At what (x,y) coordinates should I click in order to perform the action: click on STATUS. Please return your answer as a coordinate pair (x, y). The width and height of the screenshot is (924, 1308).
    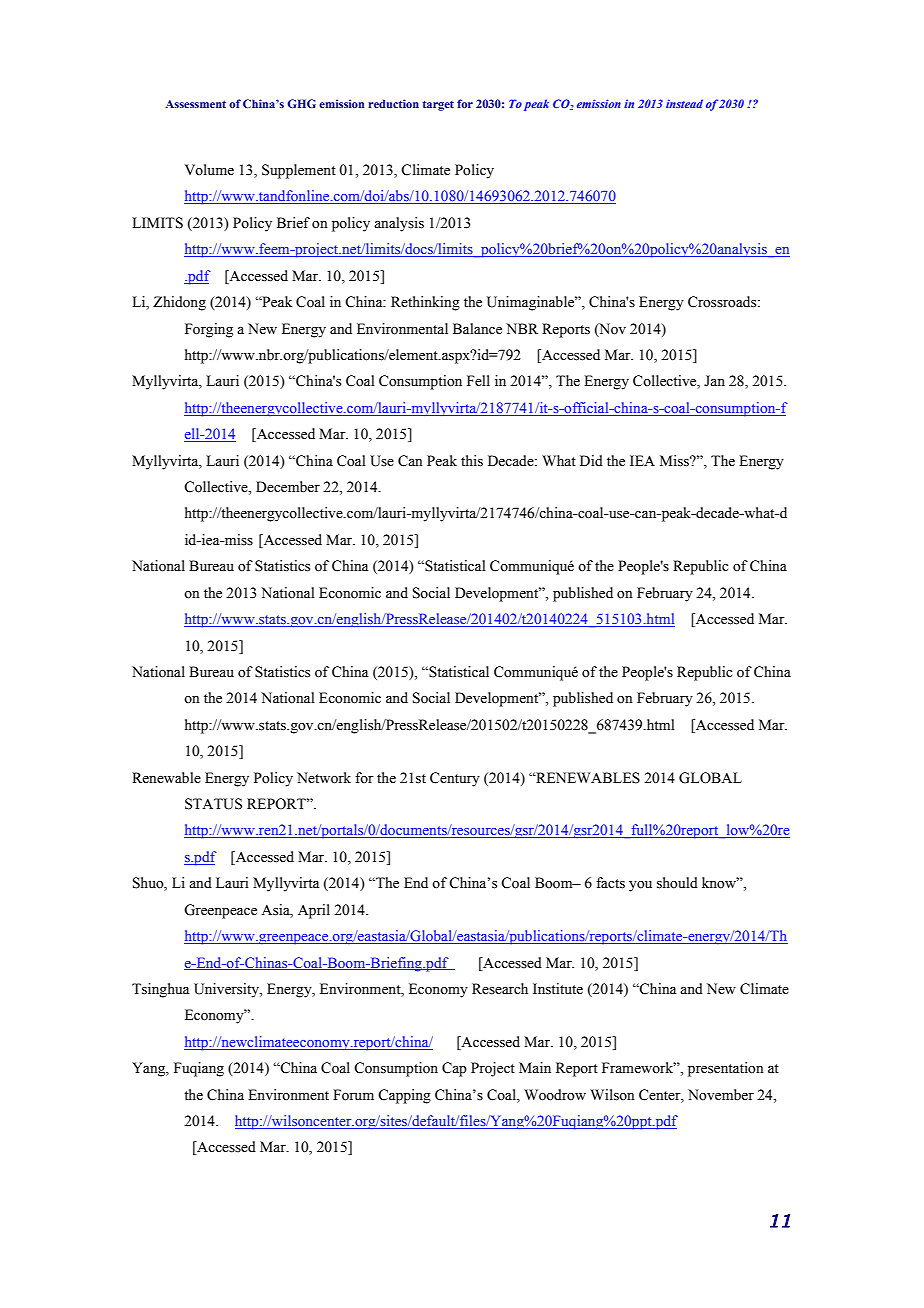
    Looking at the image, I should click on (213, 804).
